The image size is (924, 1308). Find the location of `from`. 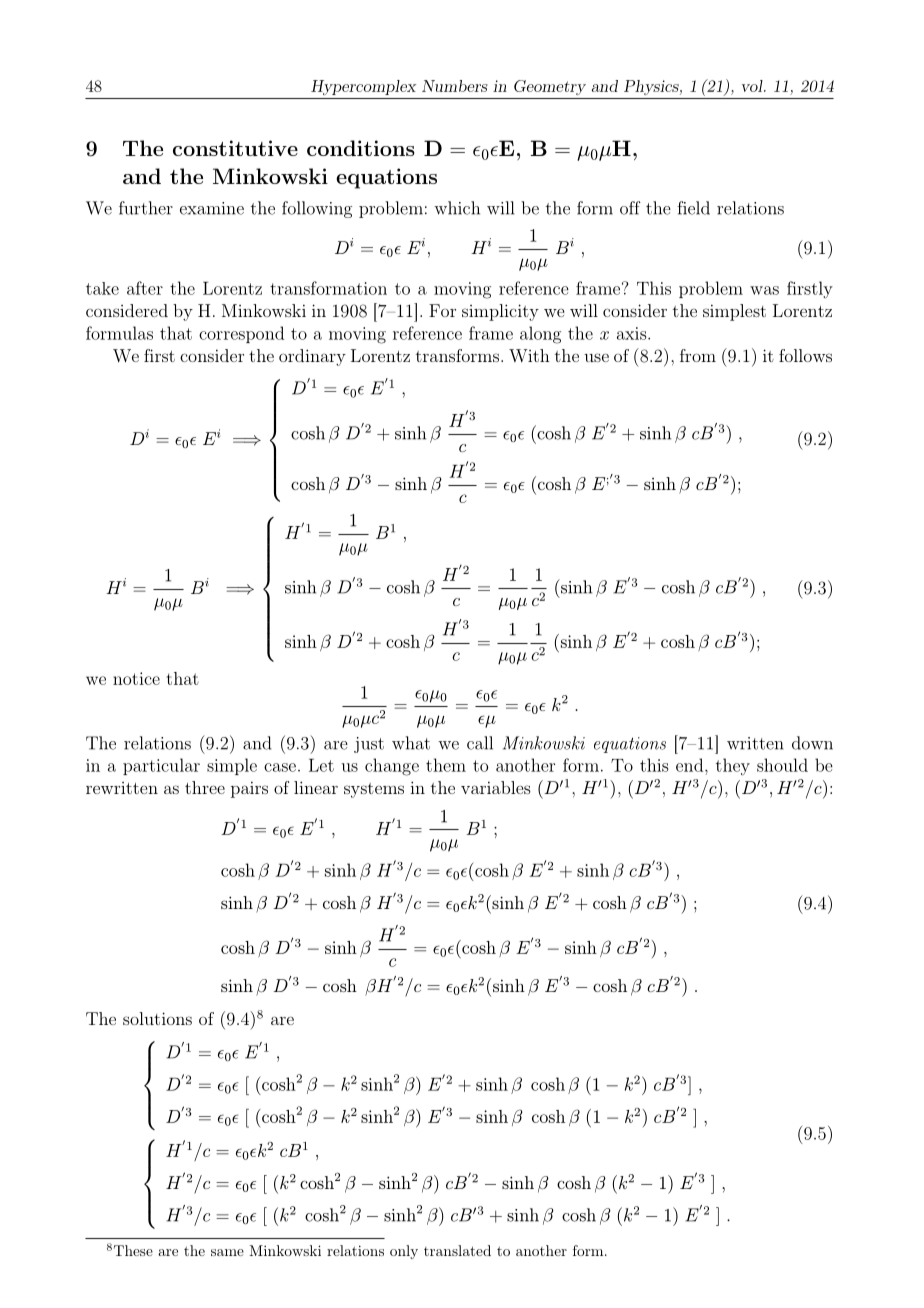

from is located at coordinates (698, 355).
